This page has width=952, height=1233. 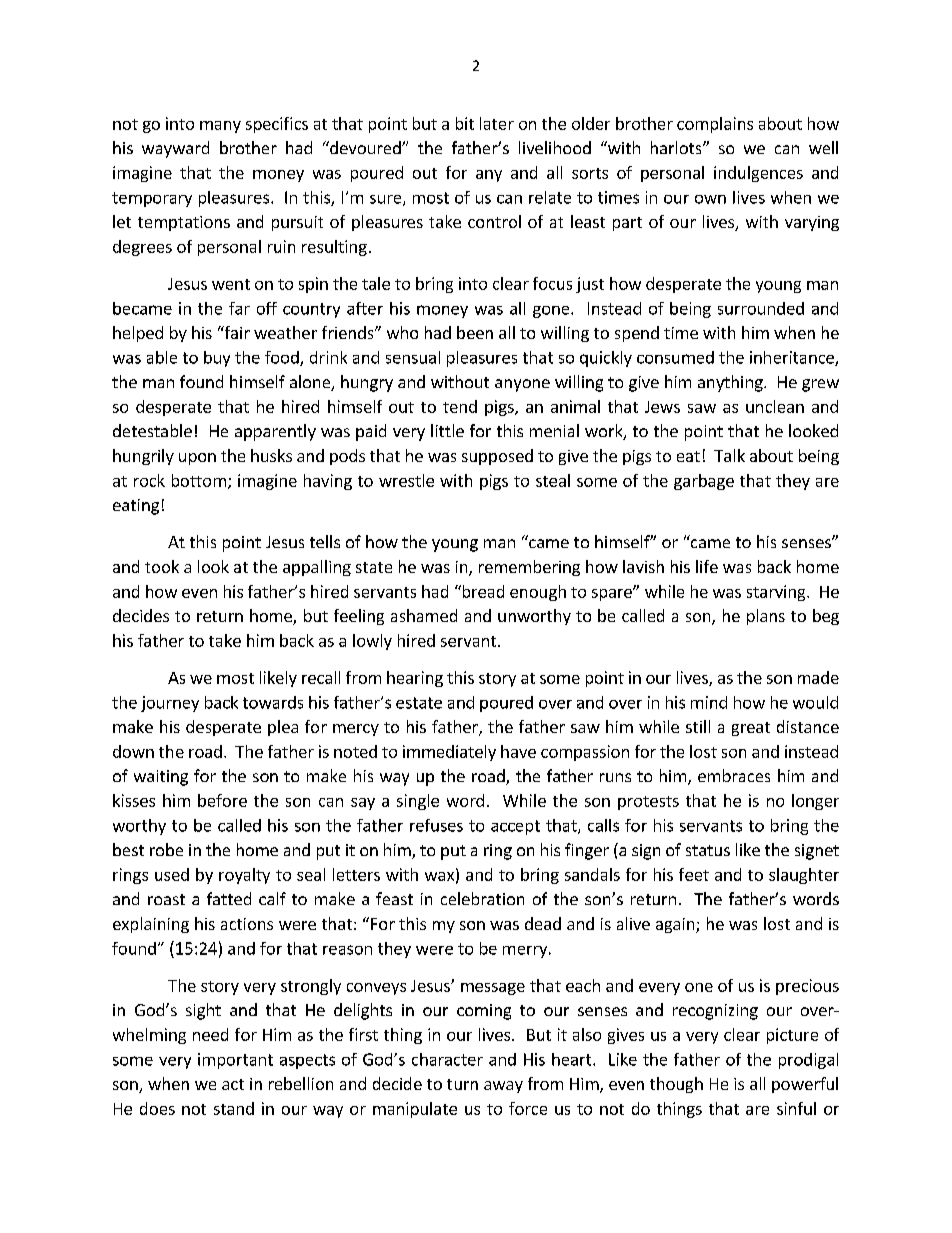 What do you see at coordinates (465, 123) in the page?
I see `bit` at bounding box center [465, 123].
